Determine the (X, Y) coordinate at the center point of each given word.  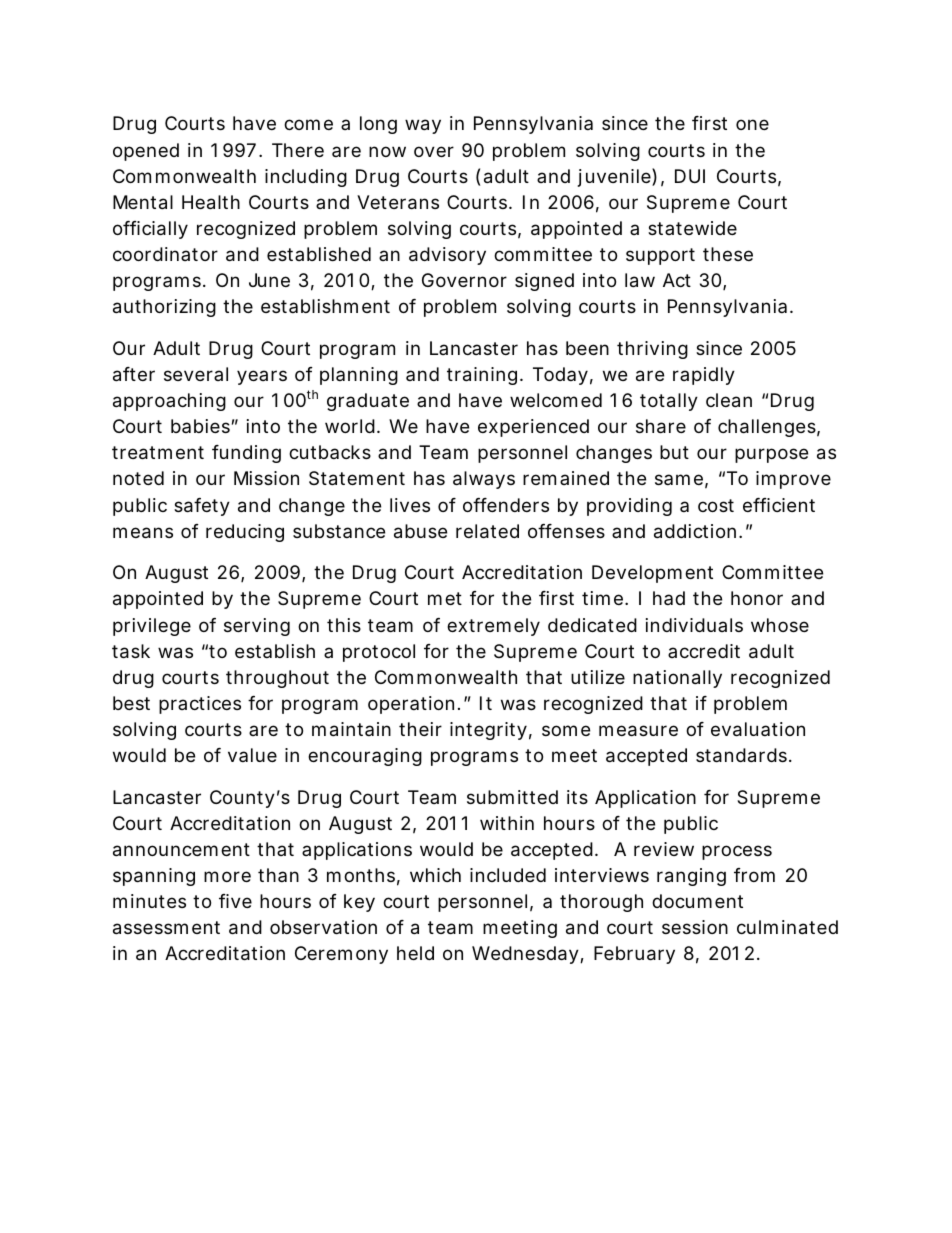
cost (716, 505)
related (487, 531)
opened (146, 152)
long (378, 125)
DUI (690, 176)
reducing (245, 533)
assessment (166, 928)
